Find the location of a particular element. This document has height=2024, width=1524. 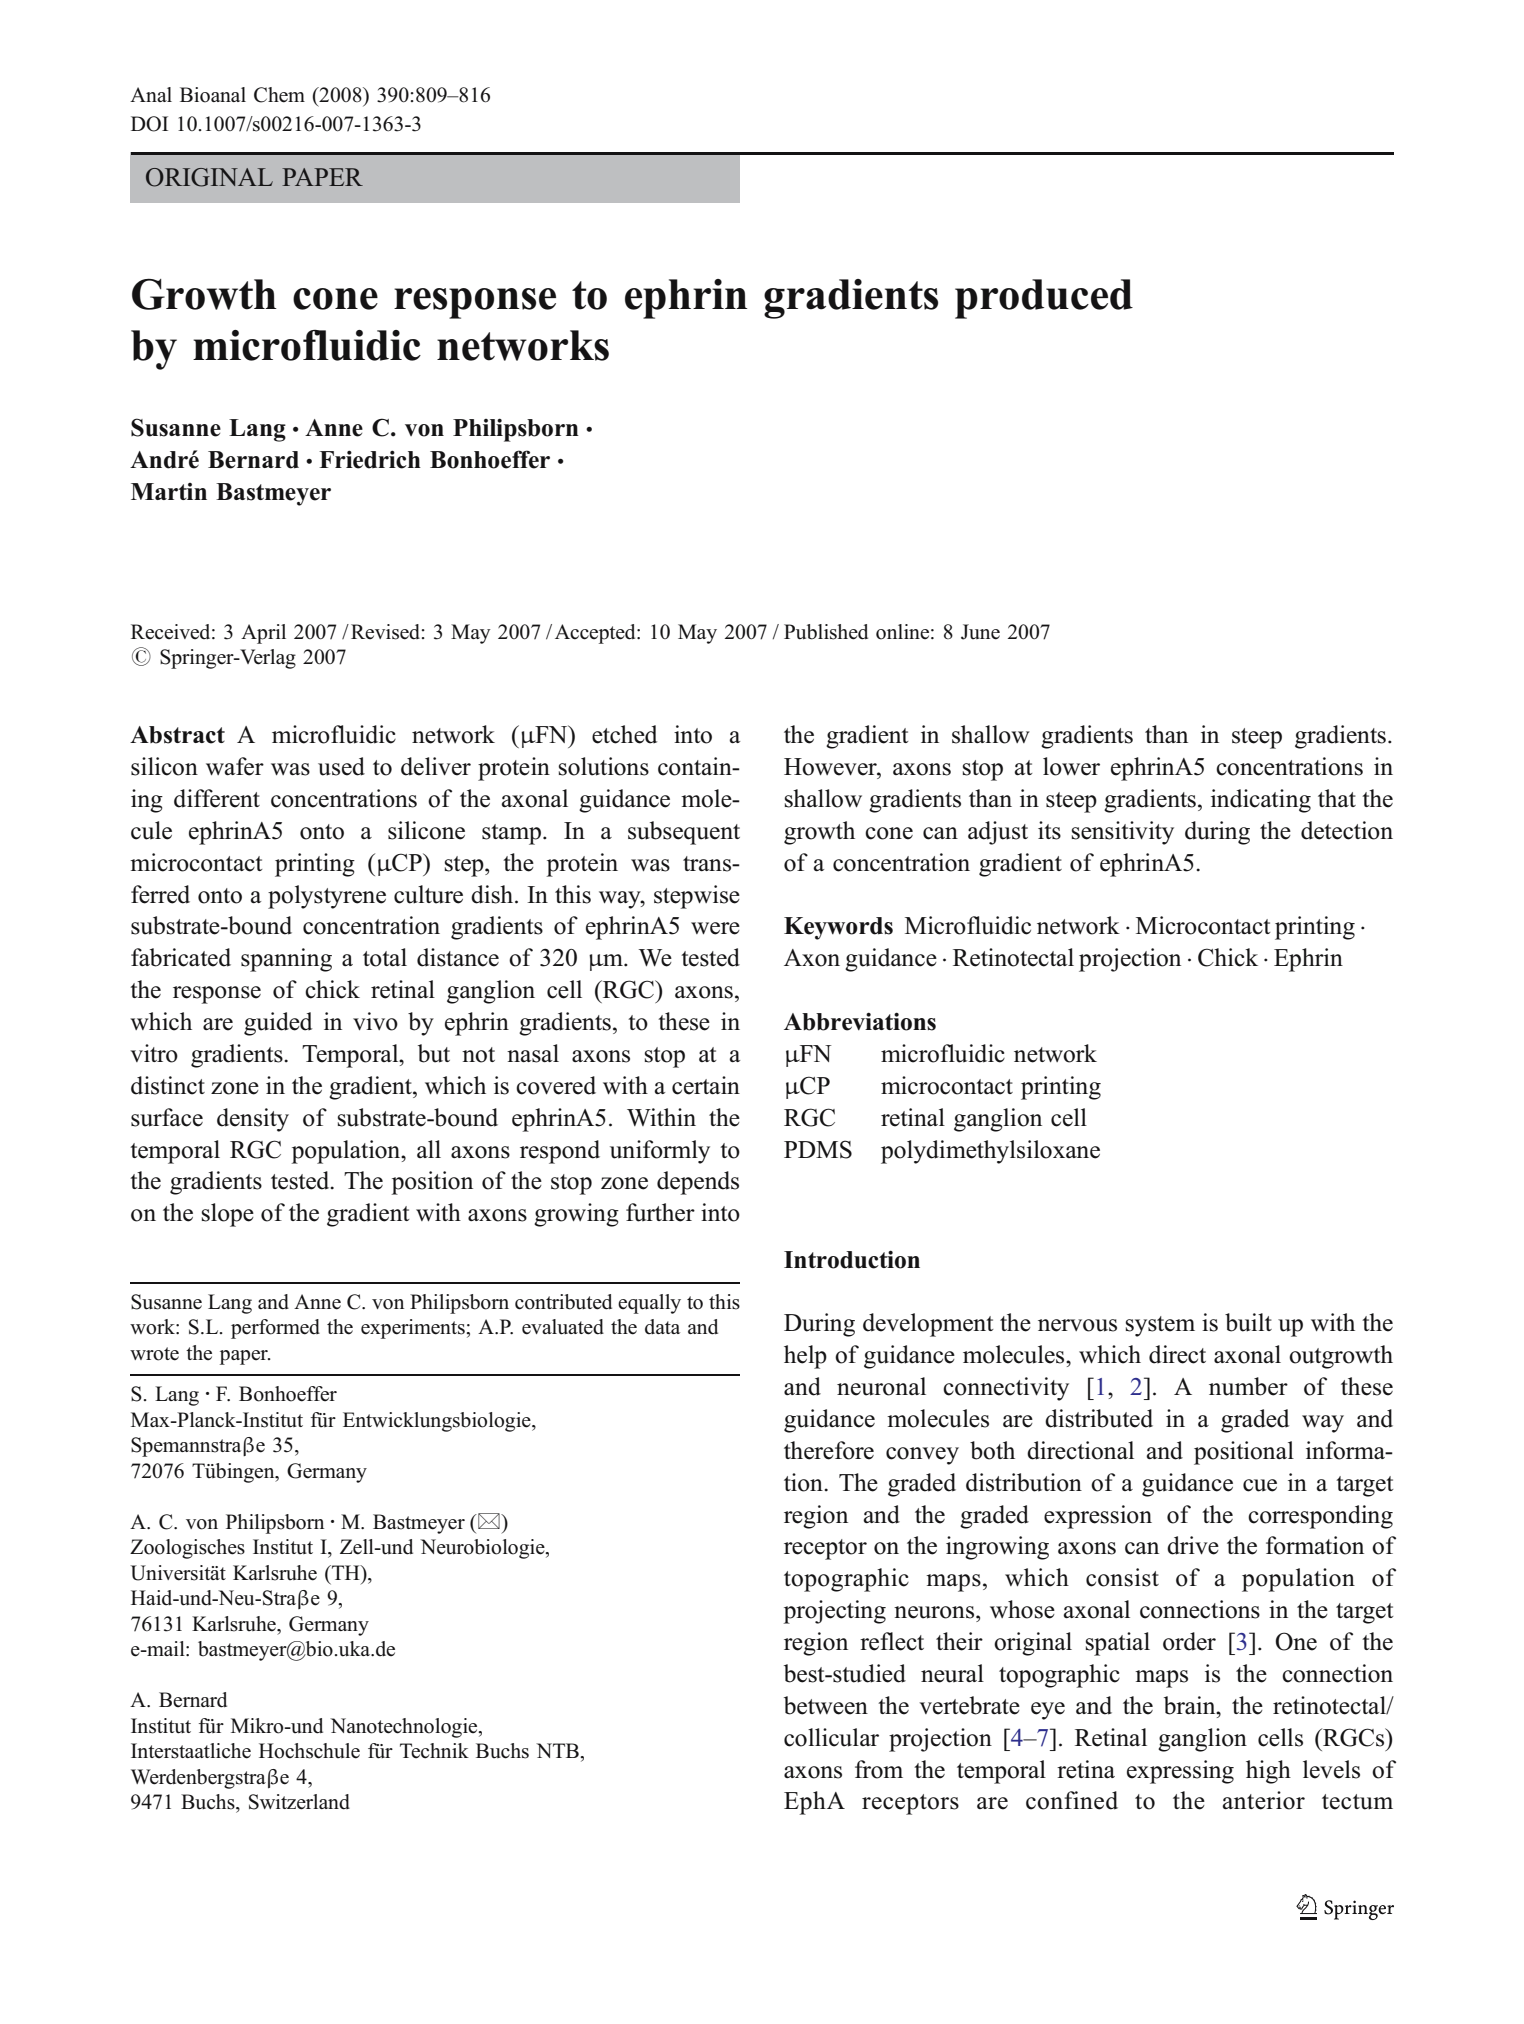

produced is located at coordinates (1044, 299).
